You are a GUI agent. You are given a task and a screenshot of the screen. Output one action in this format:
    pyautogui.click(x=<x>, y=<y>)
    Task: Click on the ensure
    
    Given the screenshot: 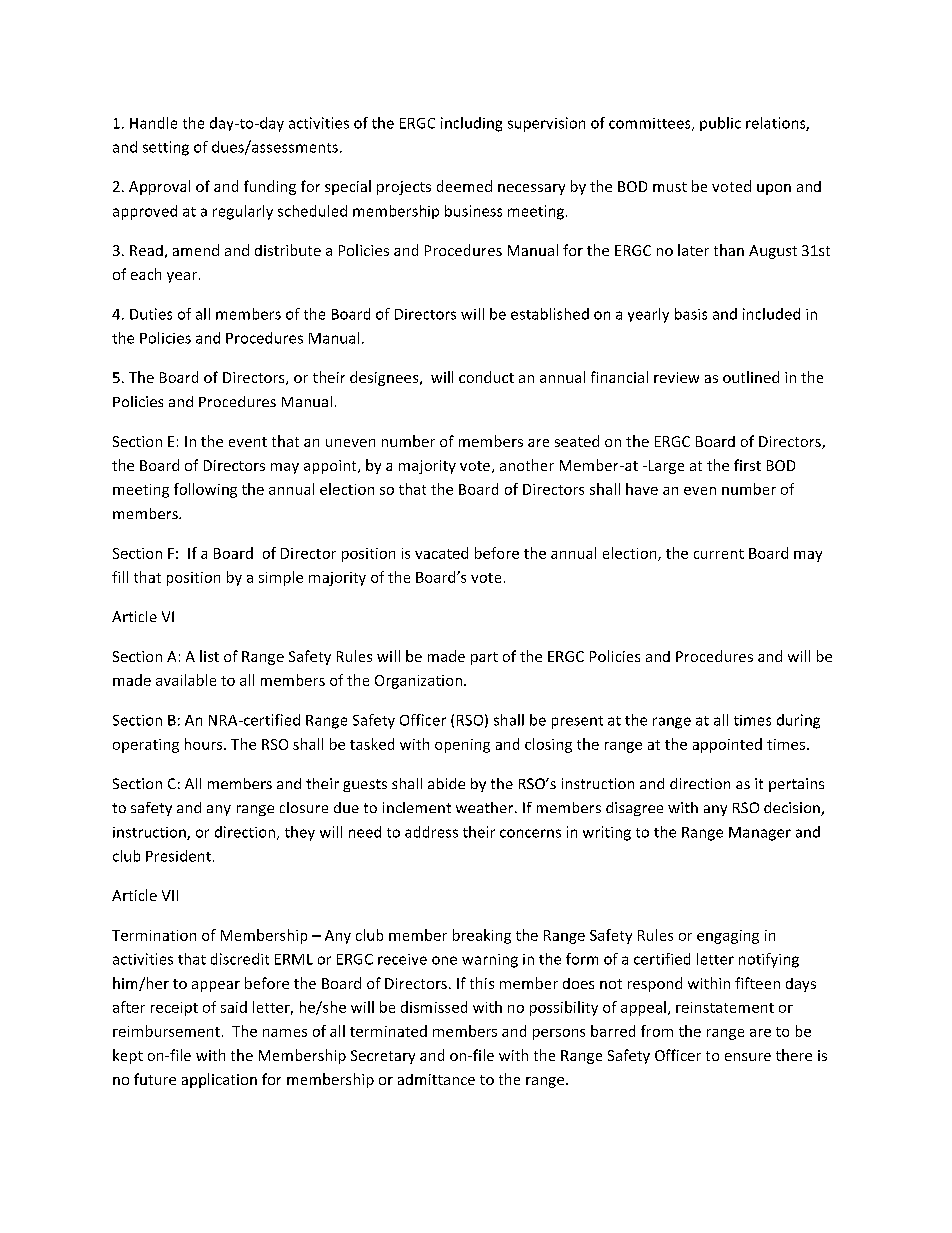 What is the action you would take?
    pyautogui.click(x=748, y=1057)
